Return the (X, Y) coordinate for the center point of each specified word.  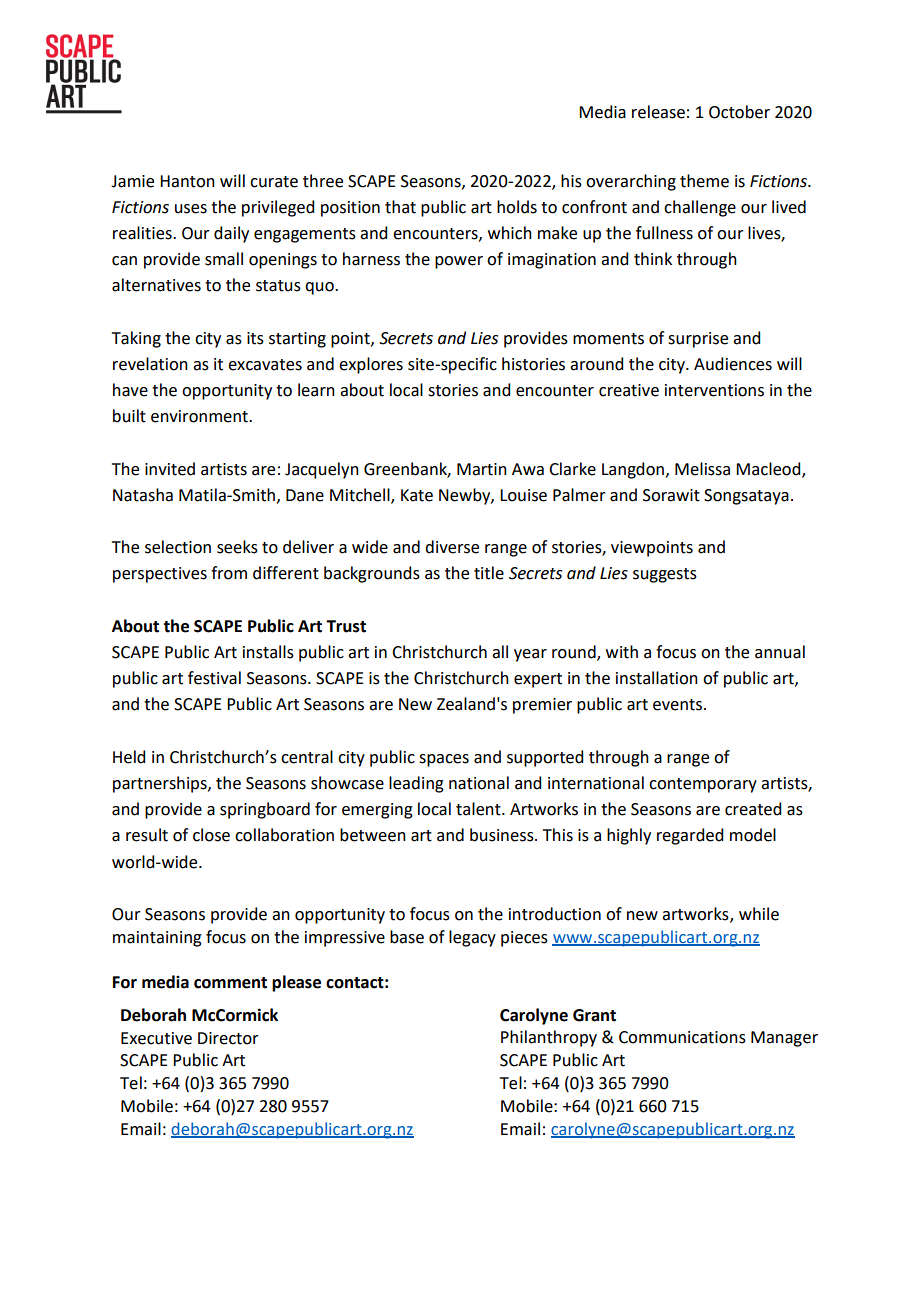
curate (274, 182)
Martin (482, 469)
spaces (444, 760)
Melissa (702, 469)
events (679, 705)
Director (228, 1038)
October (739, 112)
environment (200, 416)
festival (214, 678)
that (400, 207)
